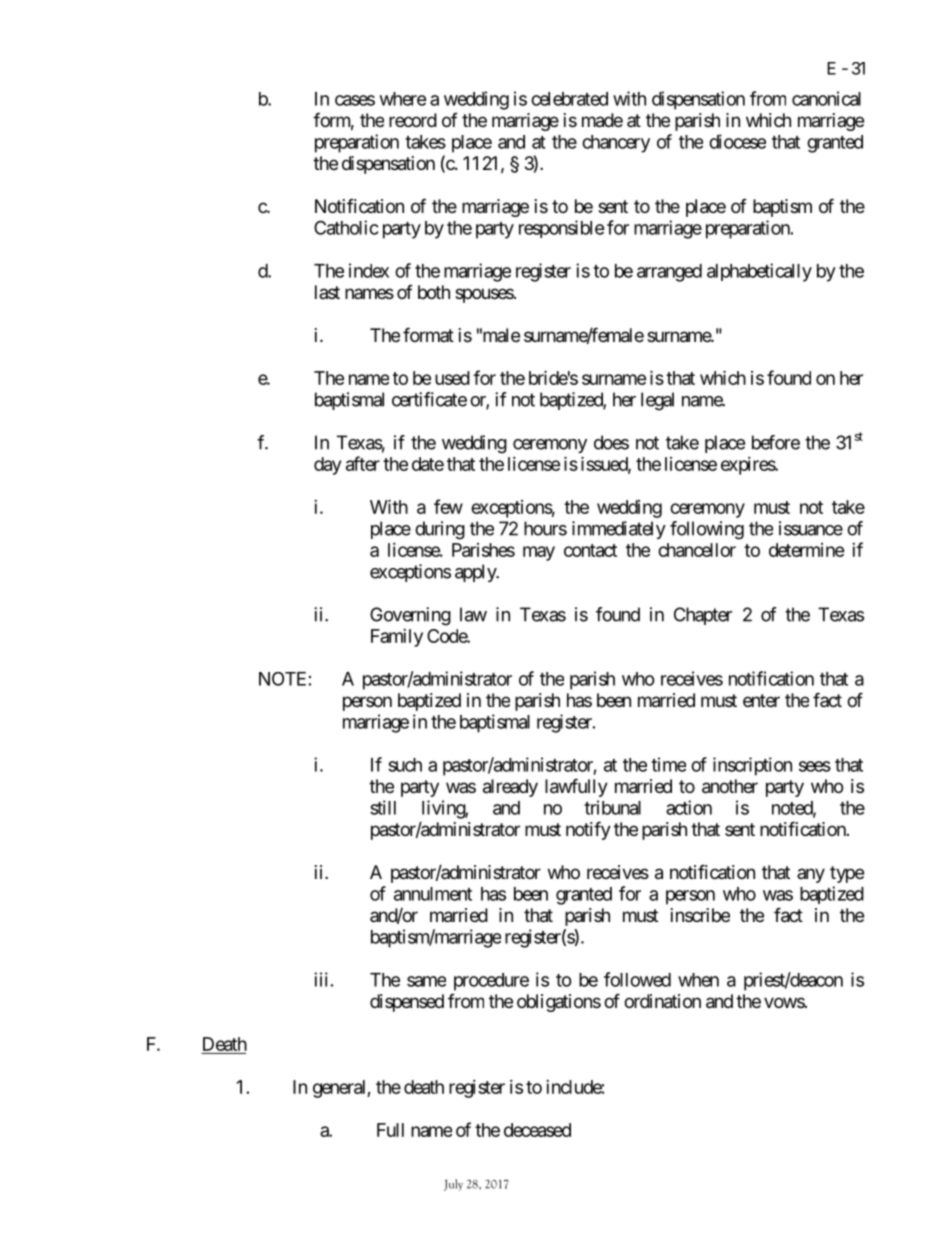  What do you see at coordinates (453, 1185) in the image?
I see `July` at bounding box center [453, 1185].
